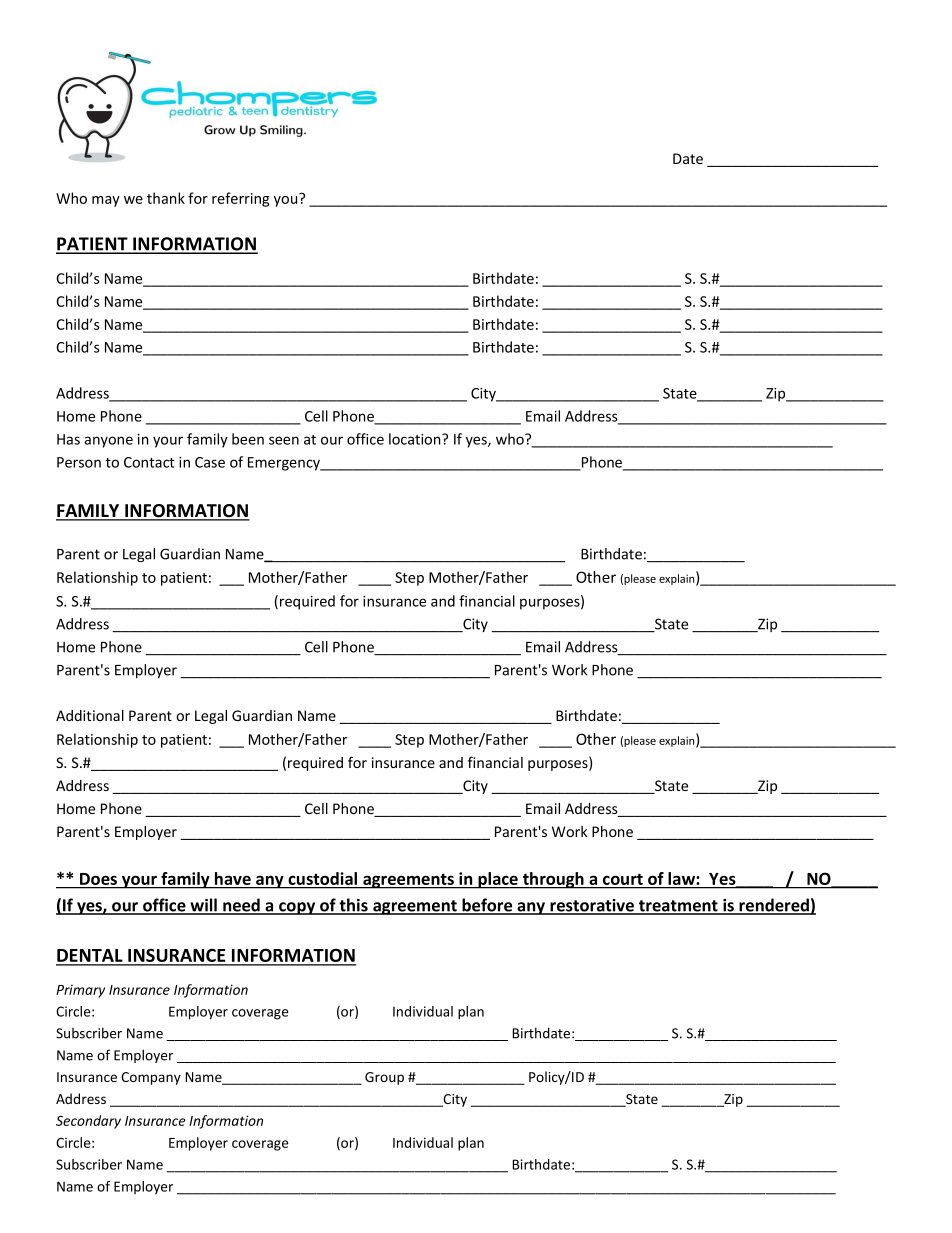 This screenshot has width=952, height=1233. What do you see at coordinates (151, 1078) in the screenshot?
I see `Company` at bounding box center [151, 1078].
